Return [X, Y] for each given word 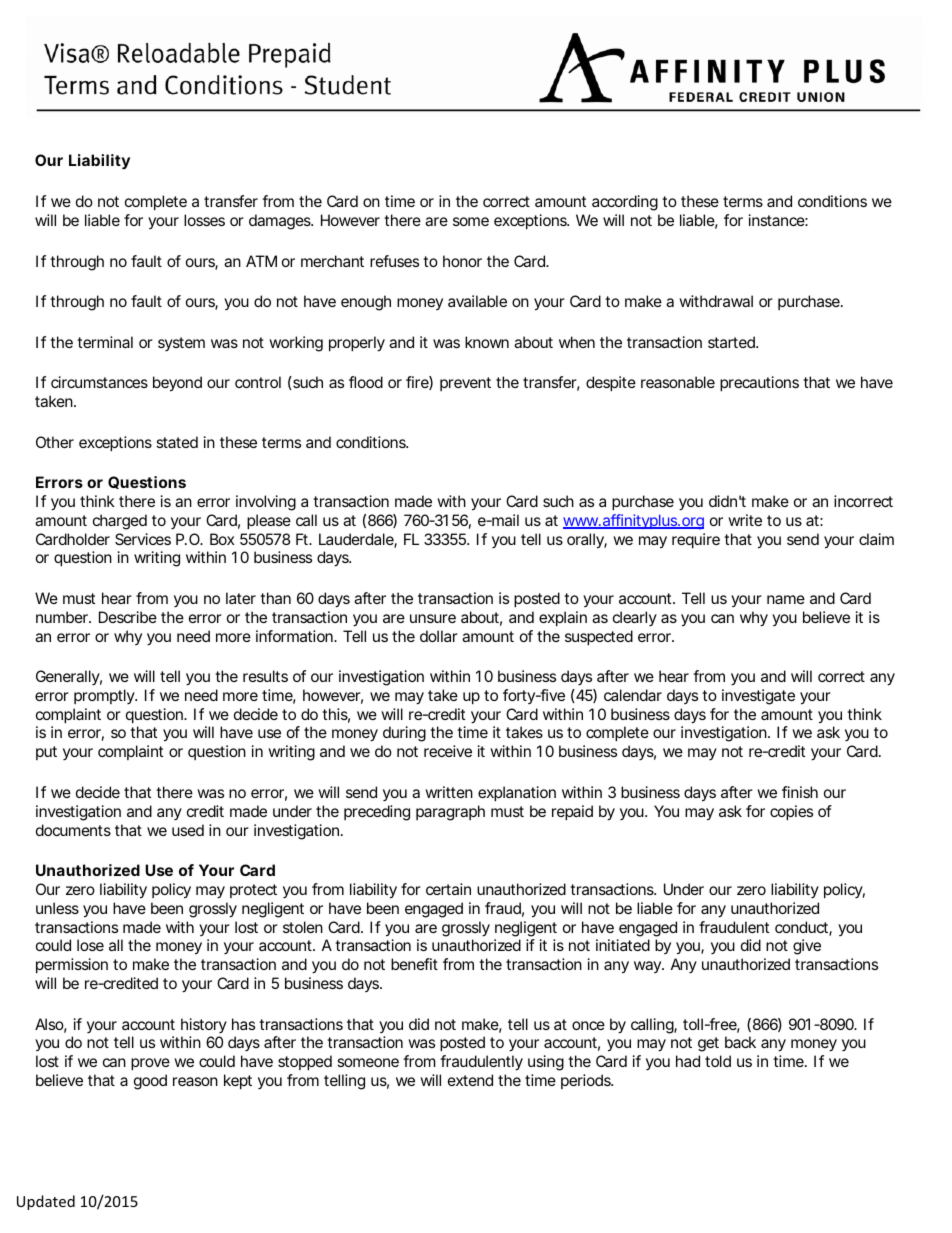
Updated [46, 1202]
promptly [105, 696]
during [404, 734]
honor [462, 261]
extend [470, 1080]
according [625, 203]
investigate [758, 697]
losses [204, 220]
